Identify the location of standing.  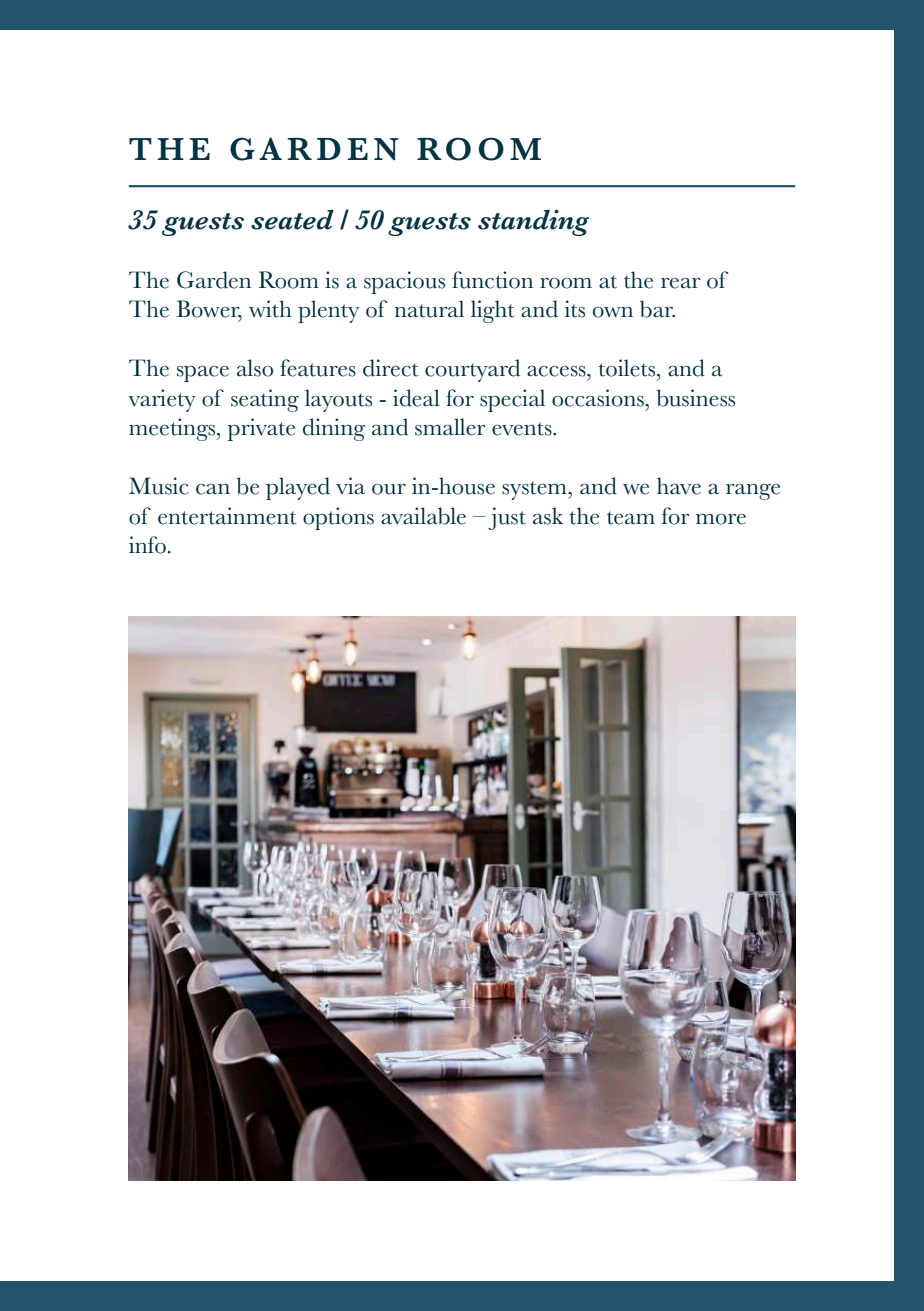
(533, 222).
